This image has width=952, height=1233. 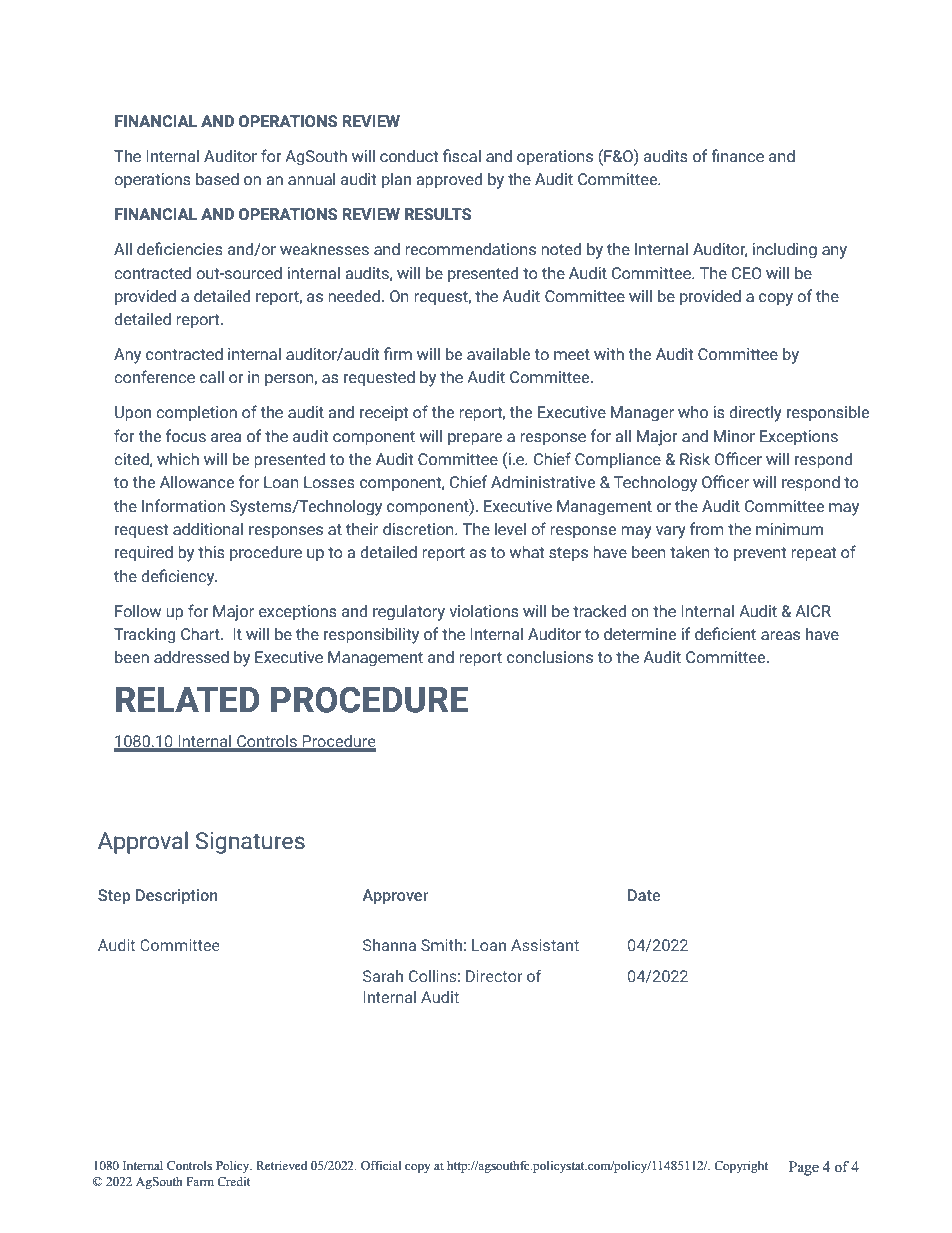 I want to click on finance, so click(x=737, y=156).
